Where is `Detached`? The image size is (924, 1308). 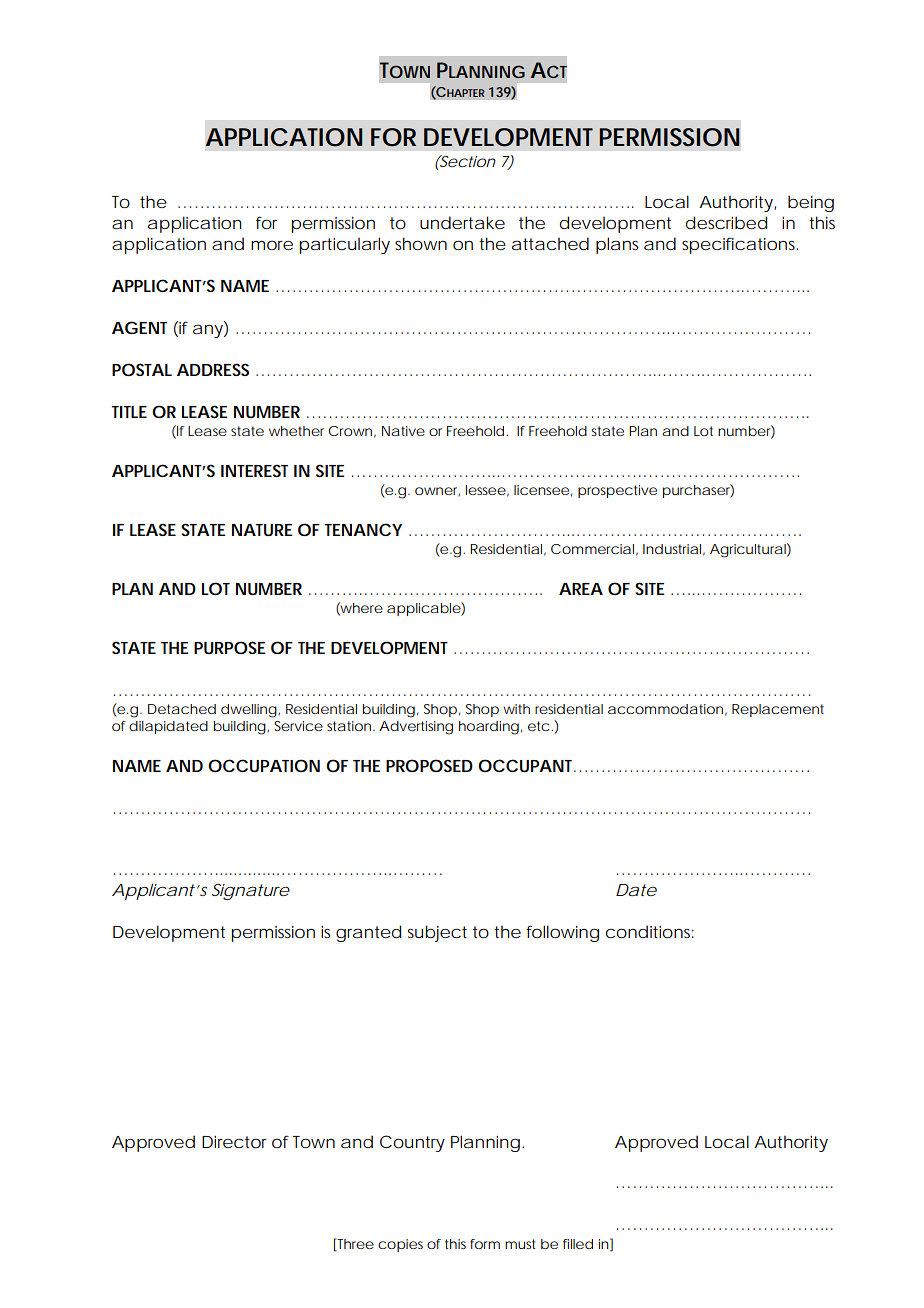
Detached is located at coordinates (182, 709).
